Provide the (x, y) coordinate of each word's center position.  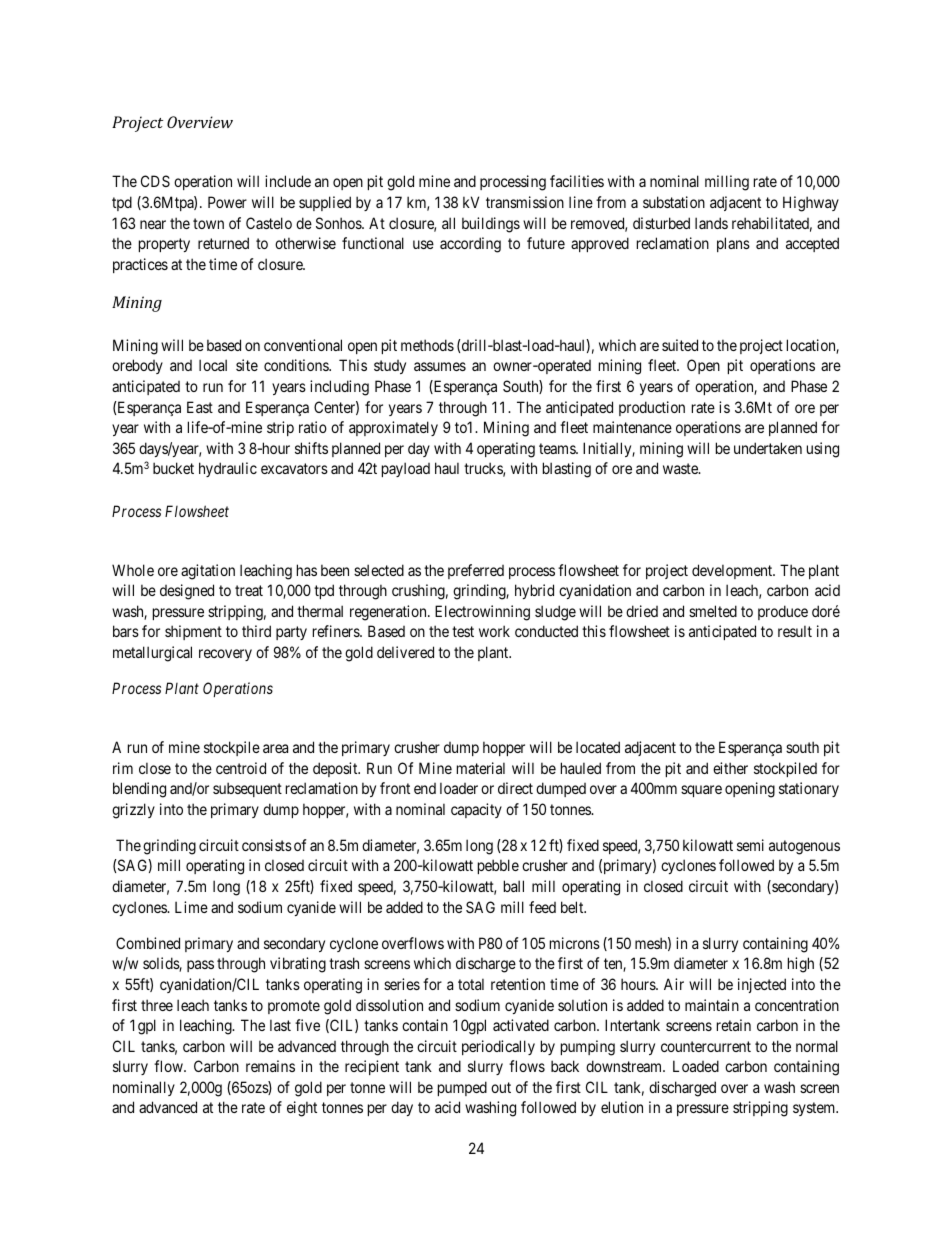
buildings (491, 225)
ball (514, 886)
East (200, 407)
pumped (462, 1088)
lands (711, 223)
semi (750, 845)
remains (270, 1066)
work (494, 631)
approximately (393, 428)
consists (267, 845)
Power (227, 202)
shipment (193, 632)
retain (734, 1025)
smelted (713, 611)
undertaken (768, 448)
